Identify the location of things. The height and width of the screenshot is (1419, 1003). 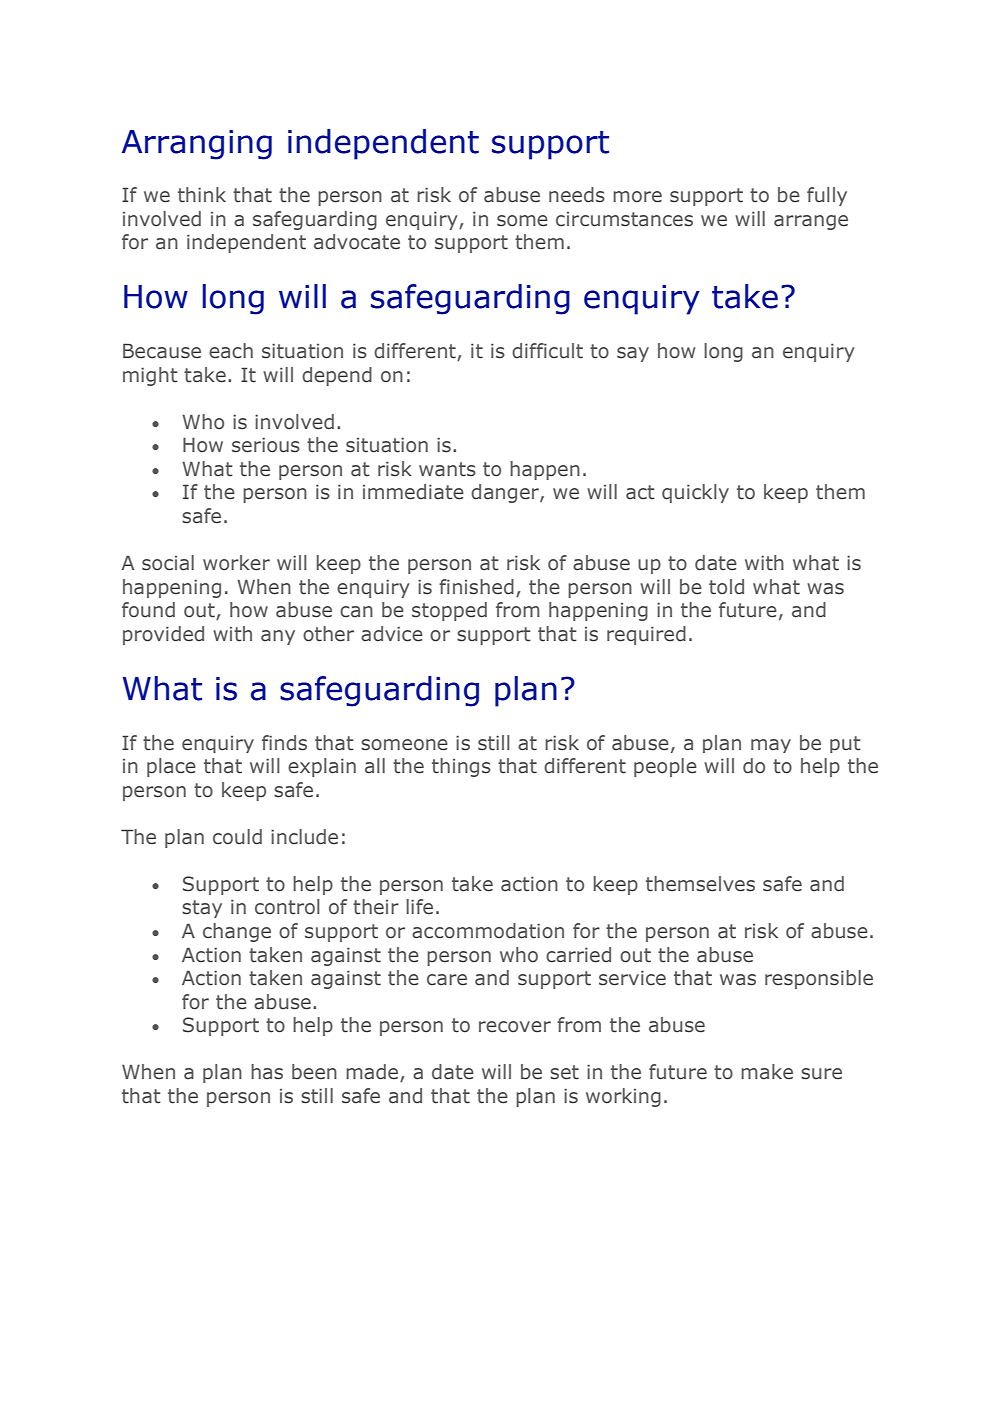
(461, 767).
